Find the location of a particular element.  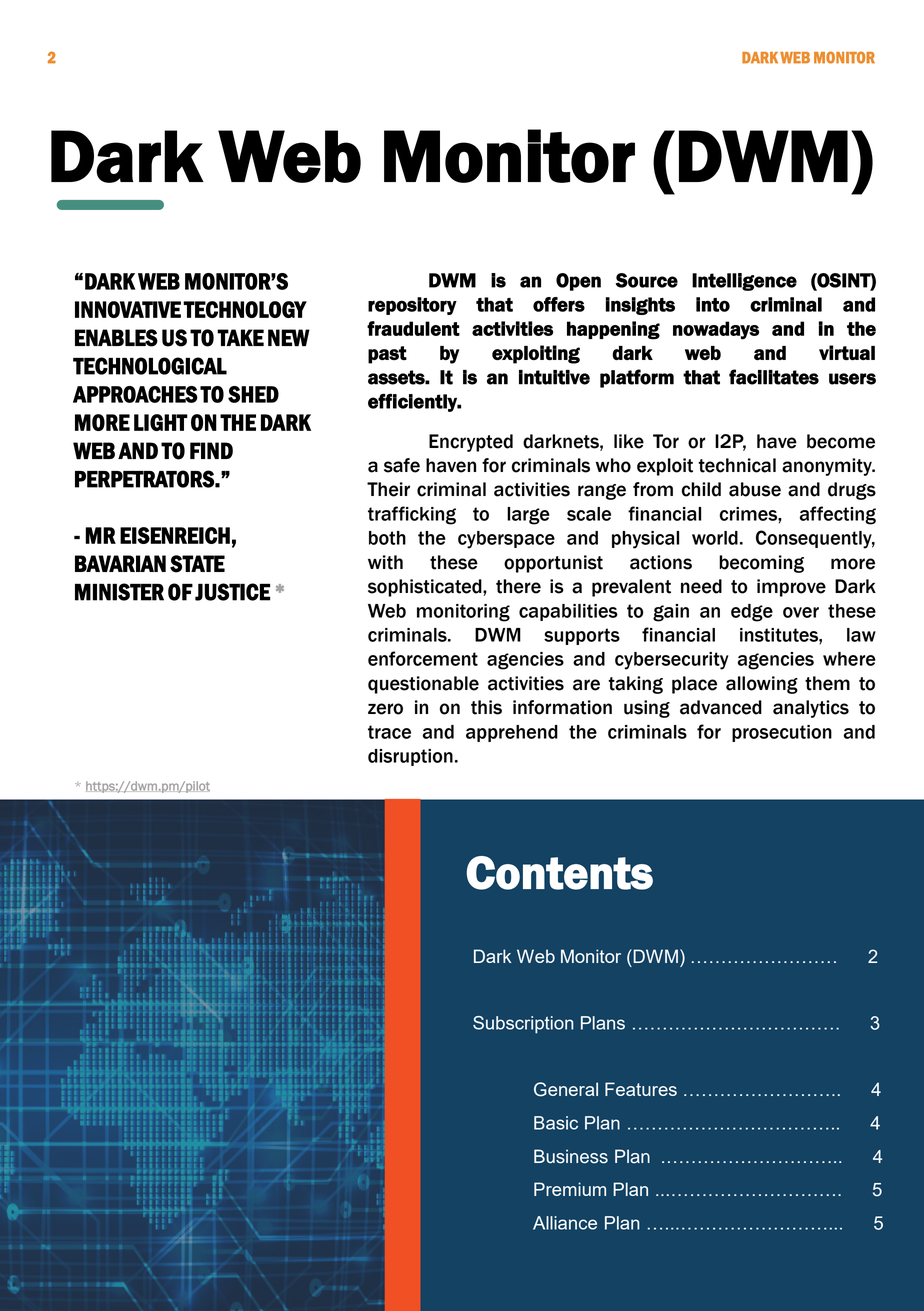

trace is located at coordinates (389, 732).
